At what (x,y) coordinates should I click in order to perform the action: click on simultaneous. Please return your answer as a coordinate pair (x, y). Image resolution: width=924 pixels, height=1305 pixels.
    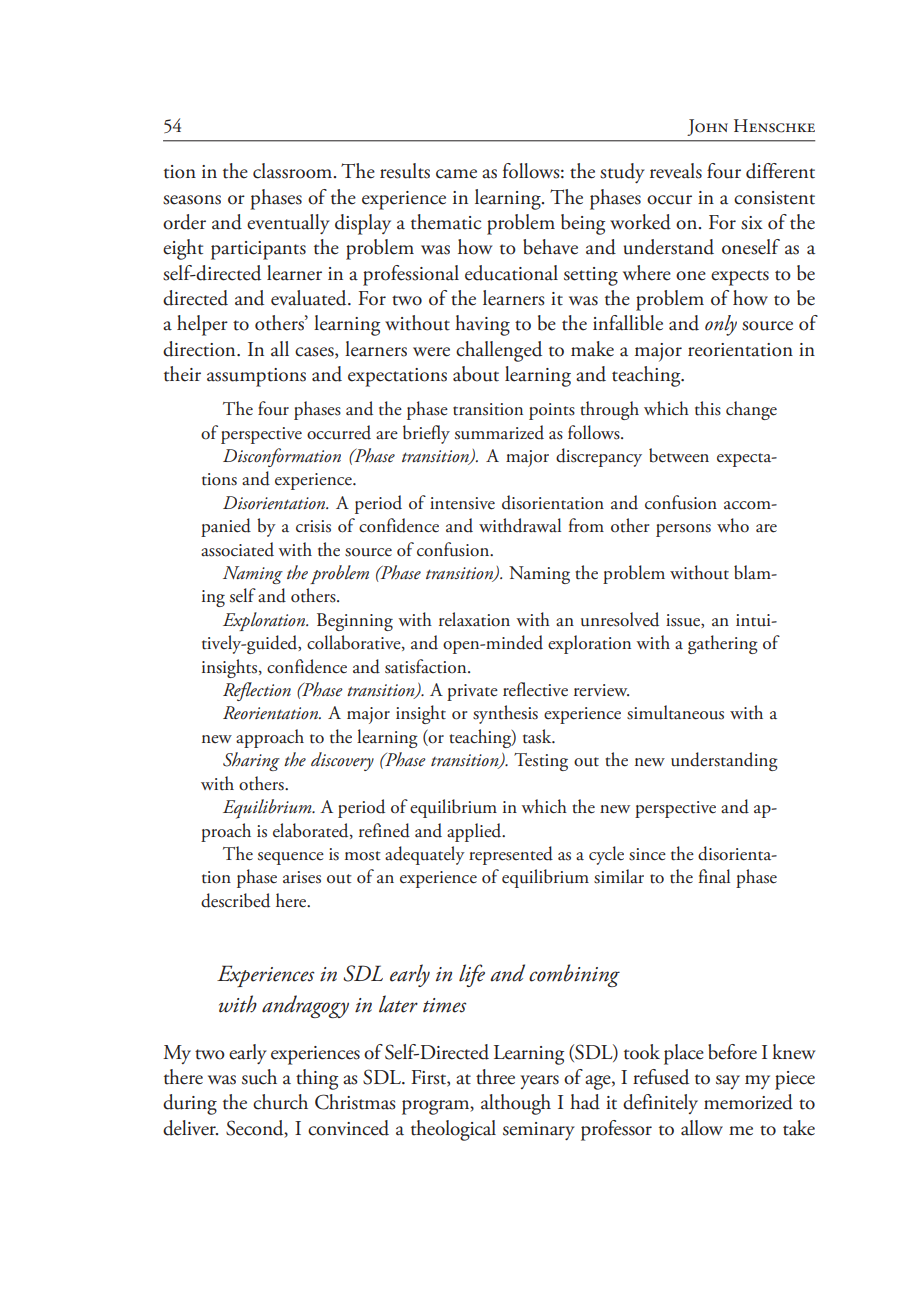
    Looking at the image, I should click on (675, 712).
